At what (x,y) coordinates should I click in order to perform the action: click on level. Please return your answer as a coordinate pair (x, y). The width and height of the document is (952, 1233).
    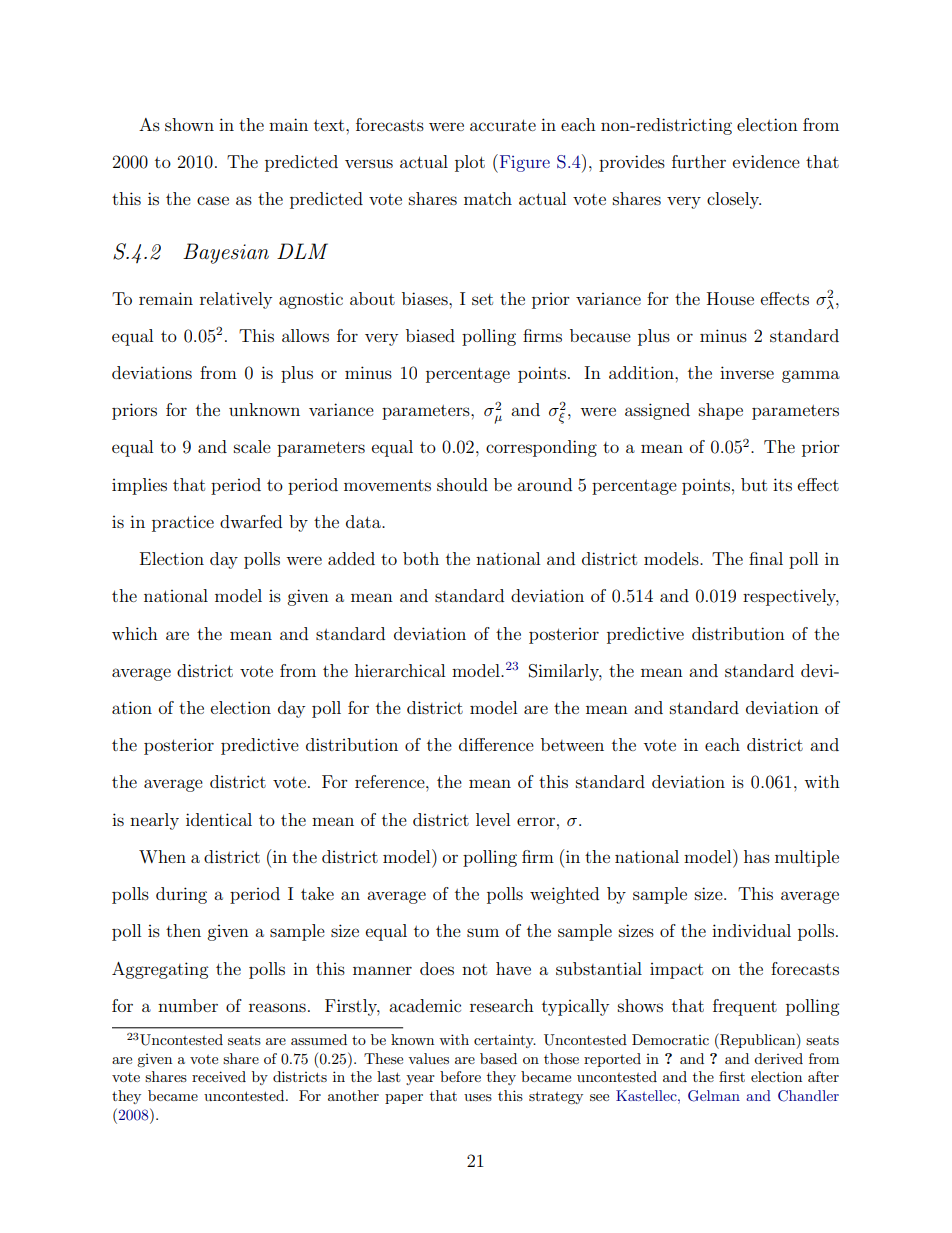
    Looking at the image, I should click on (493, 819).
